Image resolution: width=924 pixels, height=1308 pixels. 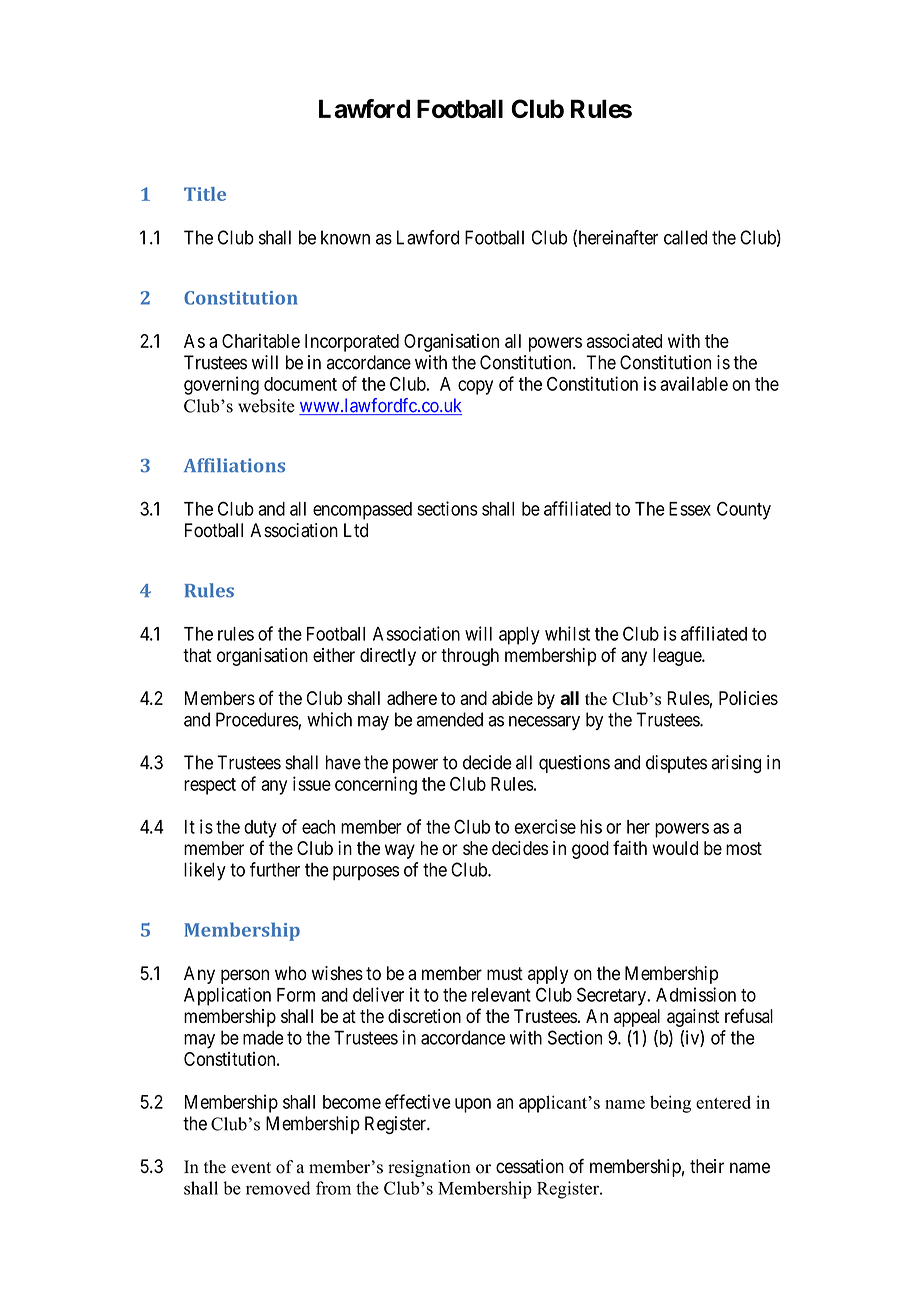 What do you see at coordinates (470, 657) in the page?
I see `through` at bounding box center [470, 657].
